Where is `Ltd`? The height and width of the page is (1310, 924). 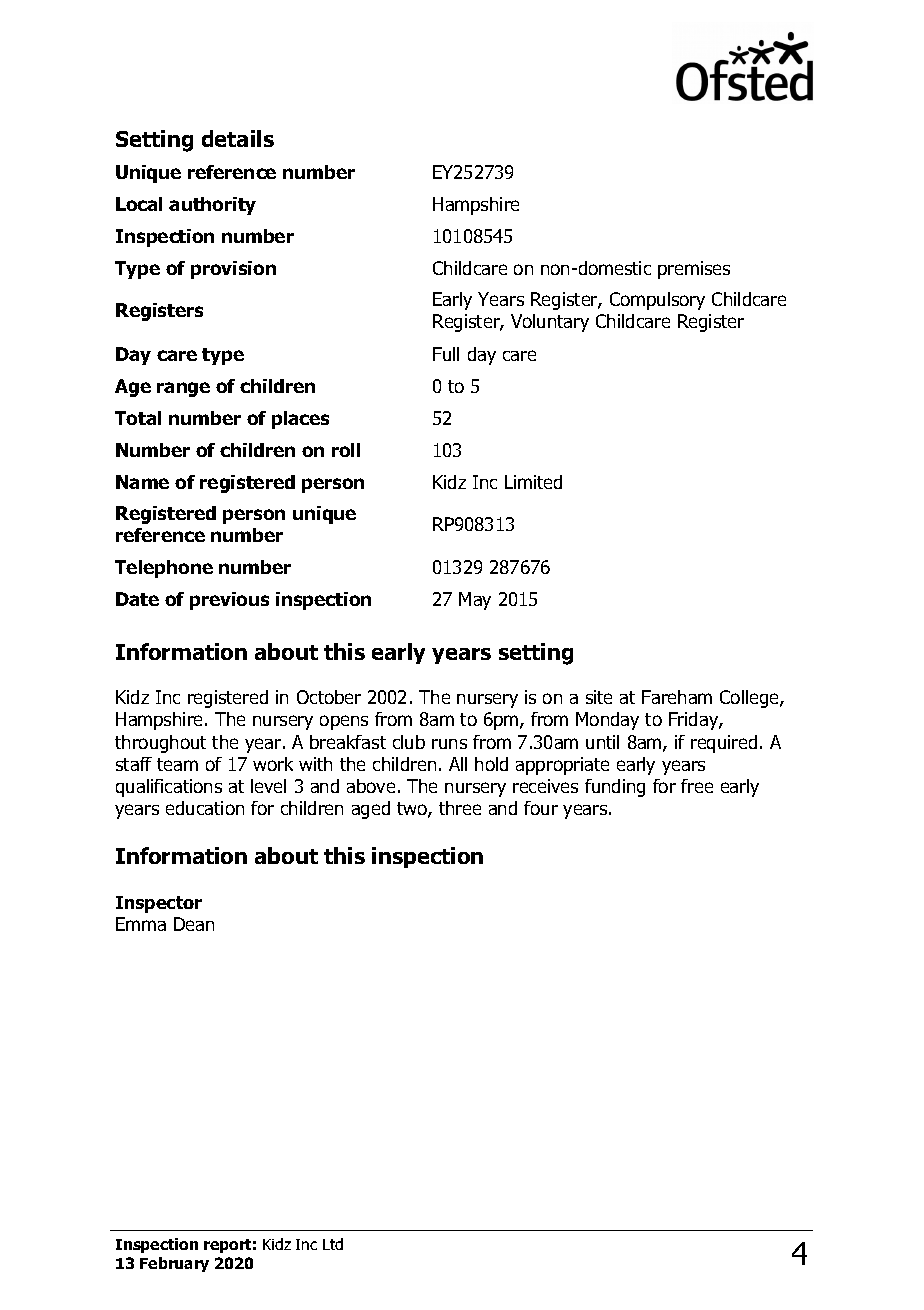 Ltd is located at coordinates (333, 1244).
